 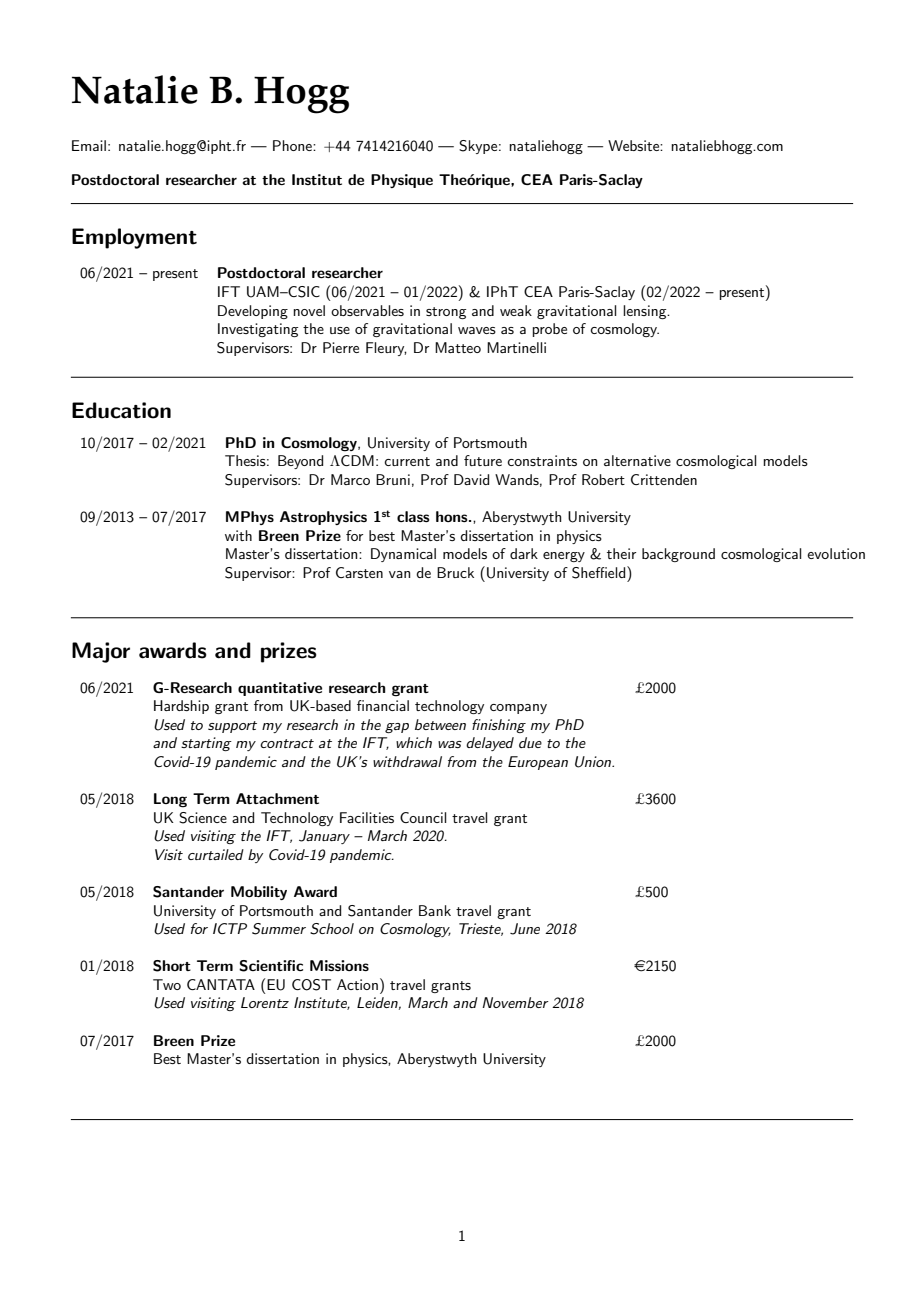 I want to click on Matteo, so click(x=458, y=347).
